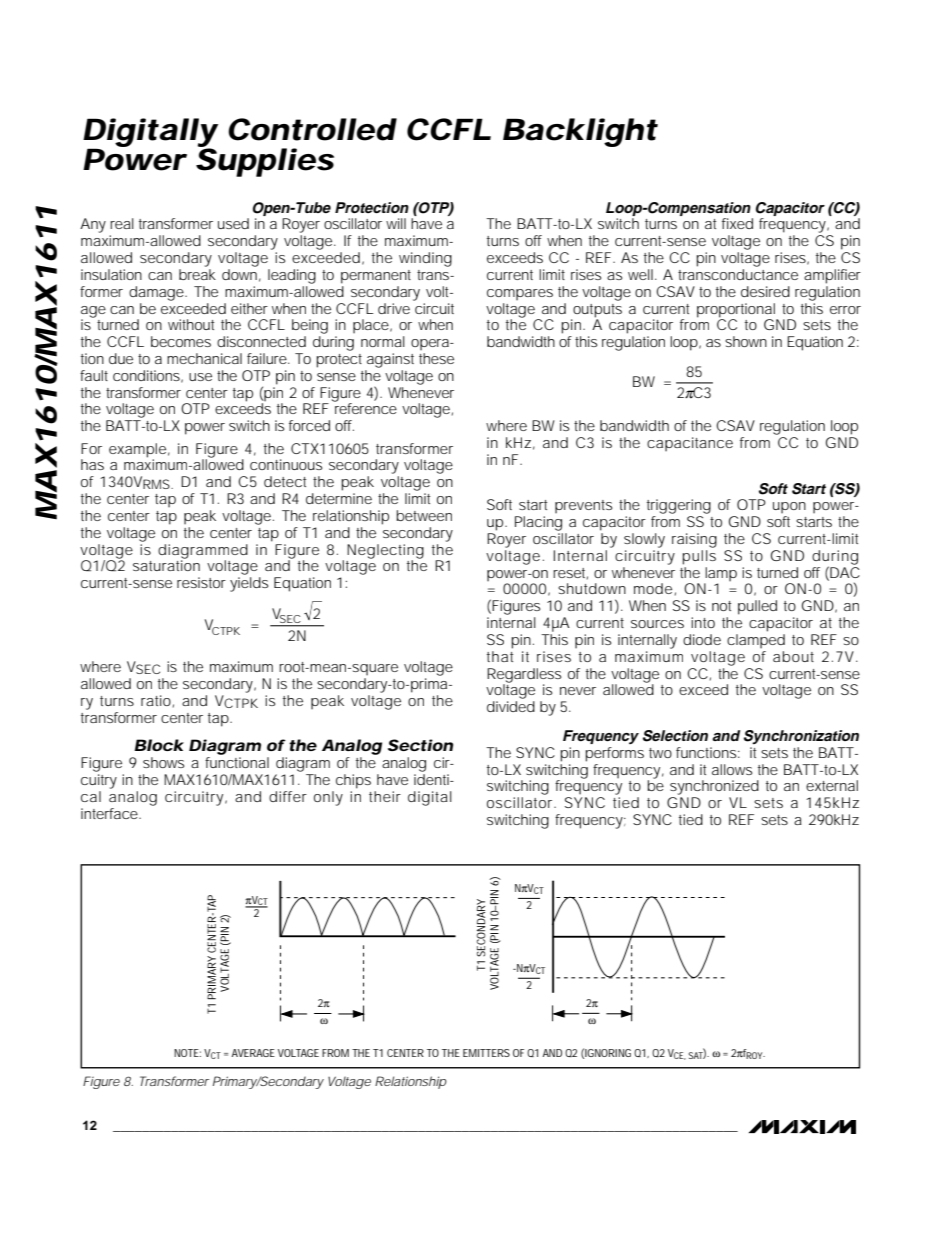 Image resolution: width=952 pixels, height=1233 pixels. What do you see at coordinates (425, 259) in the screenshot?
I see `winding` at bounding box center [425, 259].
